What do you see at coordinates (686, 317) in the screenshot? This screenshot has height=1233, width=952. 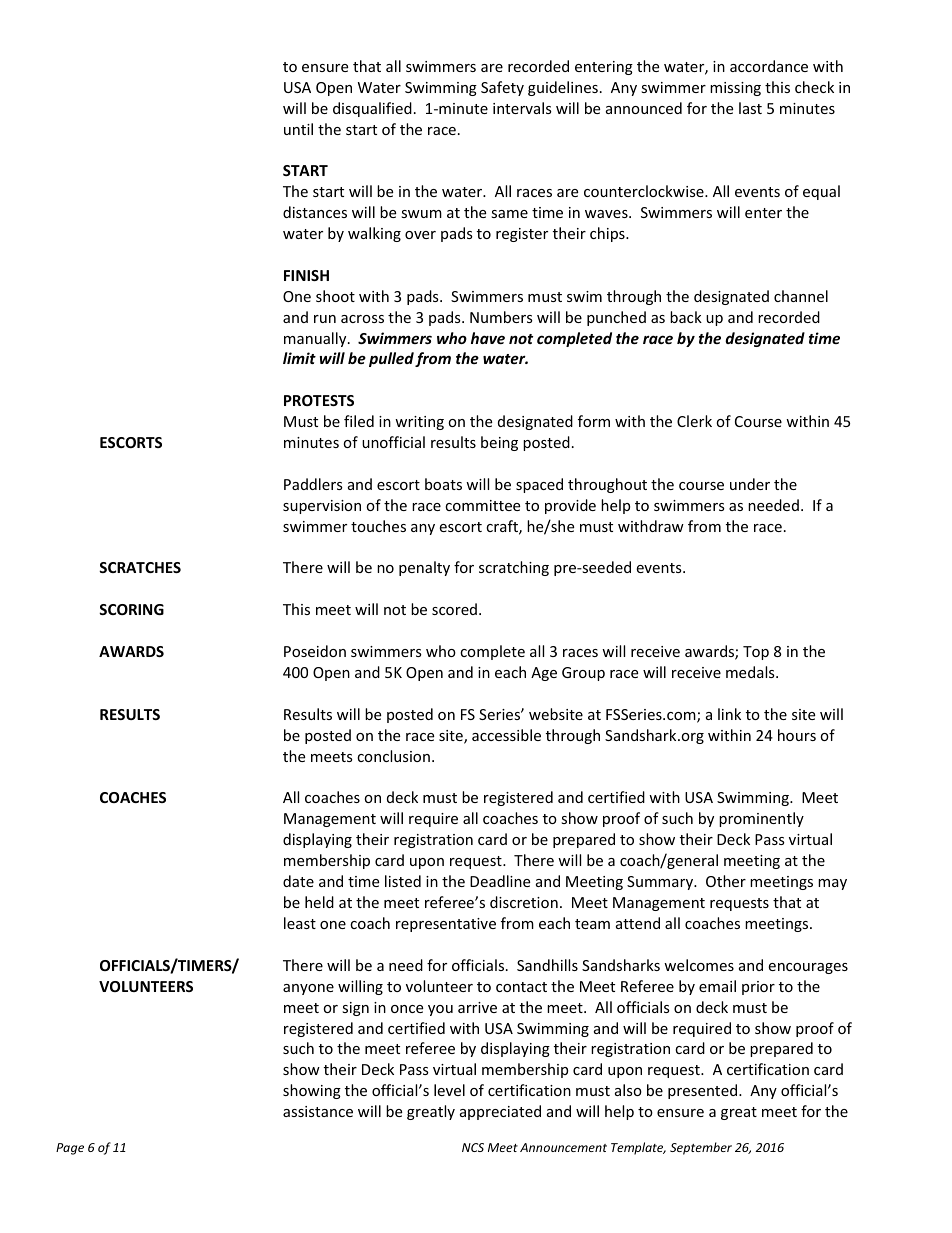 I see `back` at bounding box center [686, 317].
